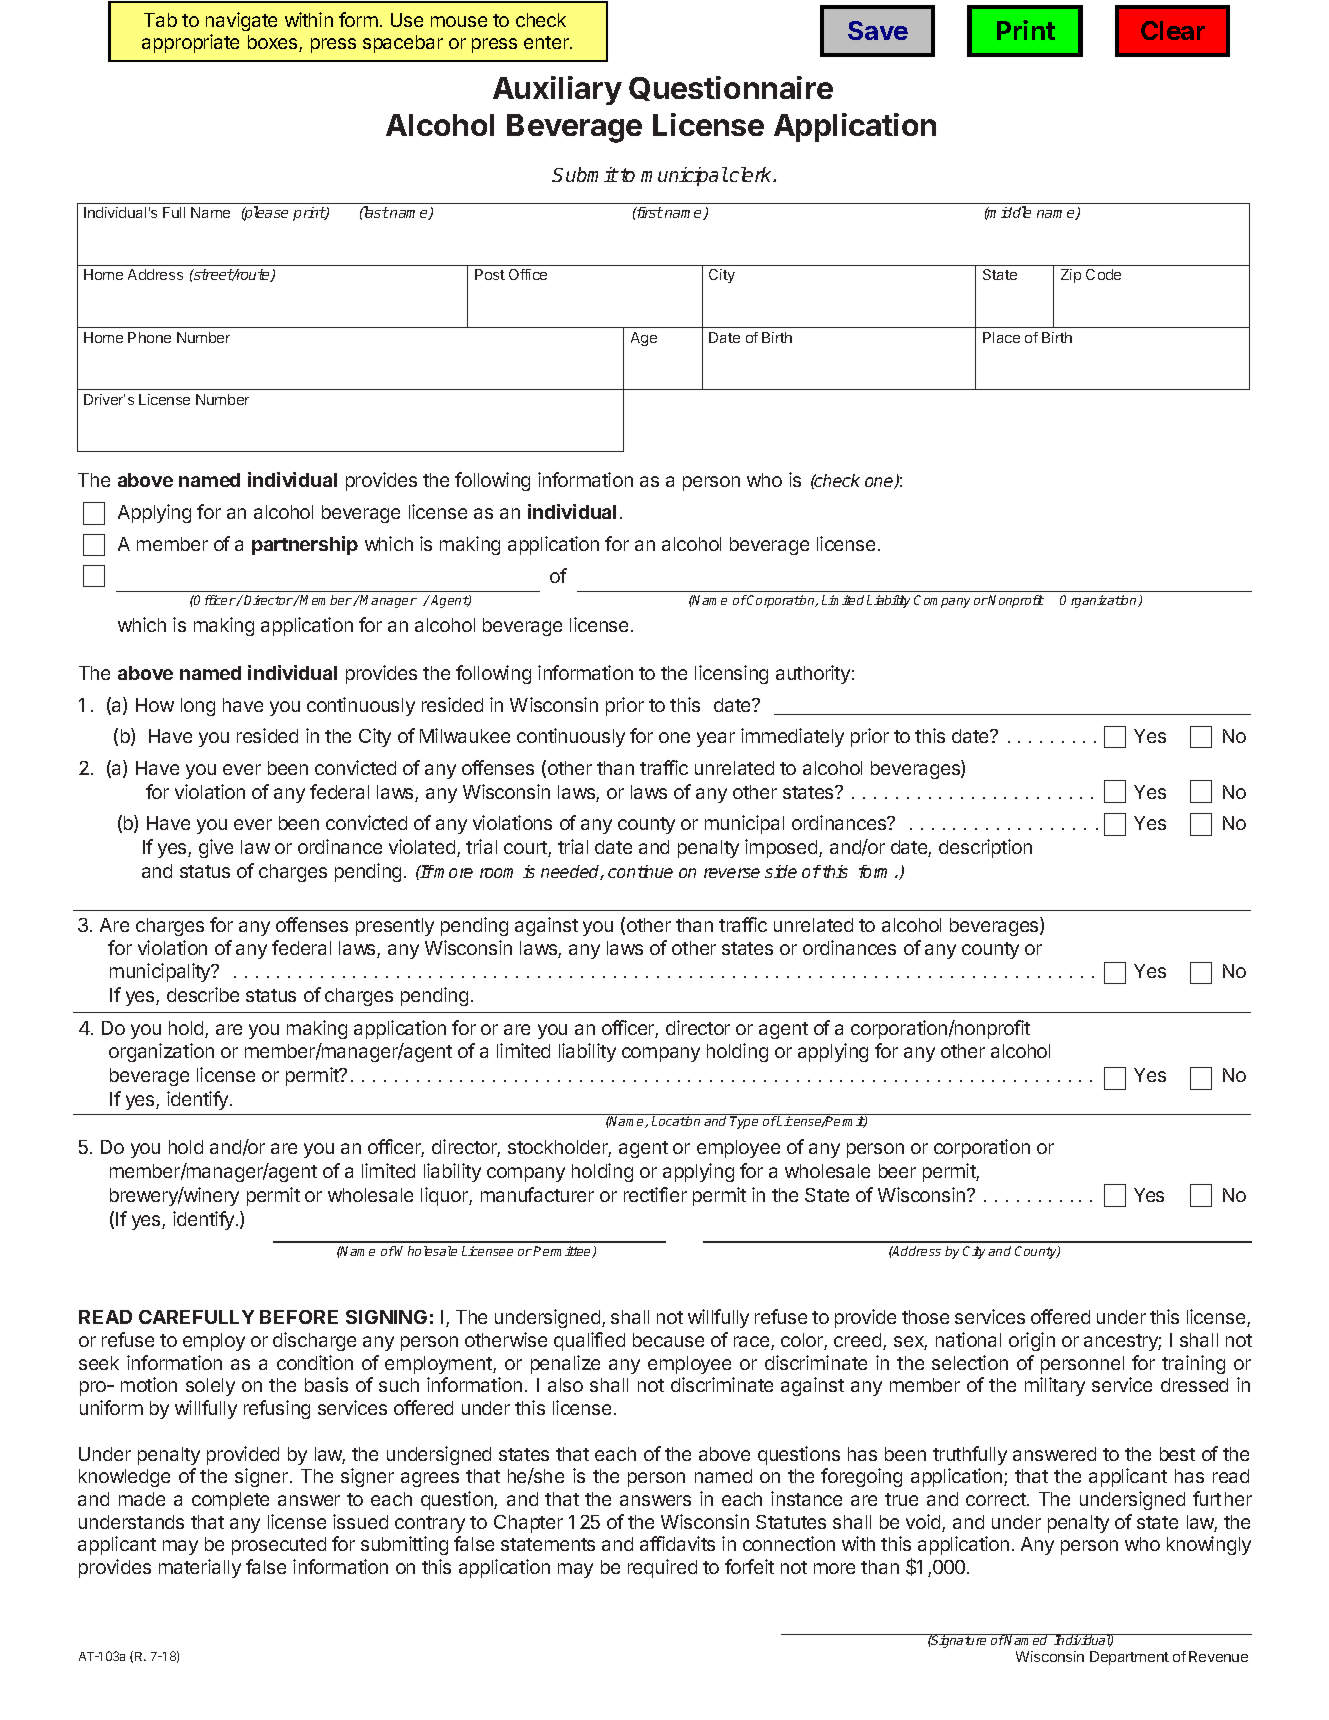 The width and height of the image is (1329, 1720). Describe the element at coordinates (274, 43) in the image. I see `boxes` at that location.
